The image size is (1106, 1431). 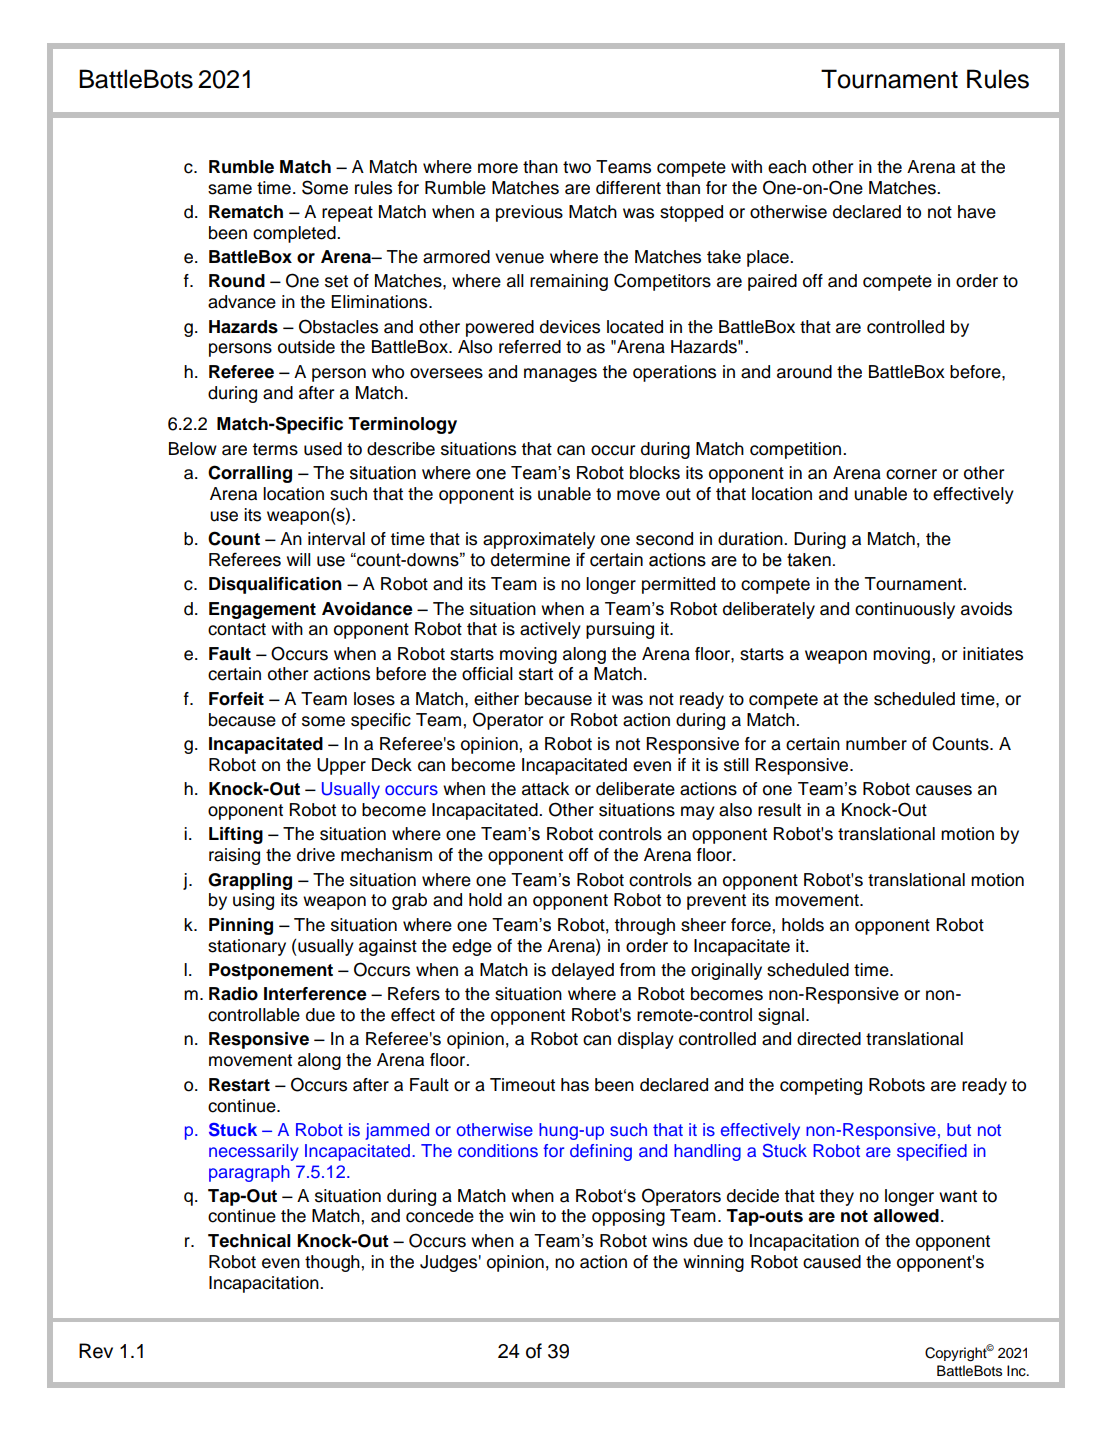 I want to click on either, so click(x=496, y=699).
